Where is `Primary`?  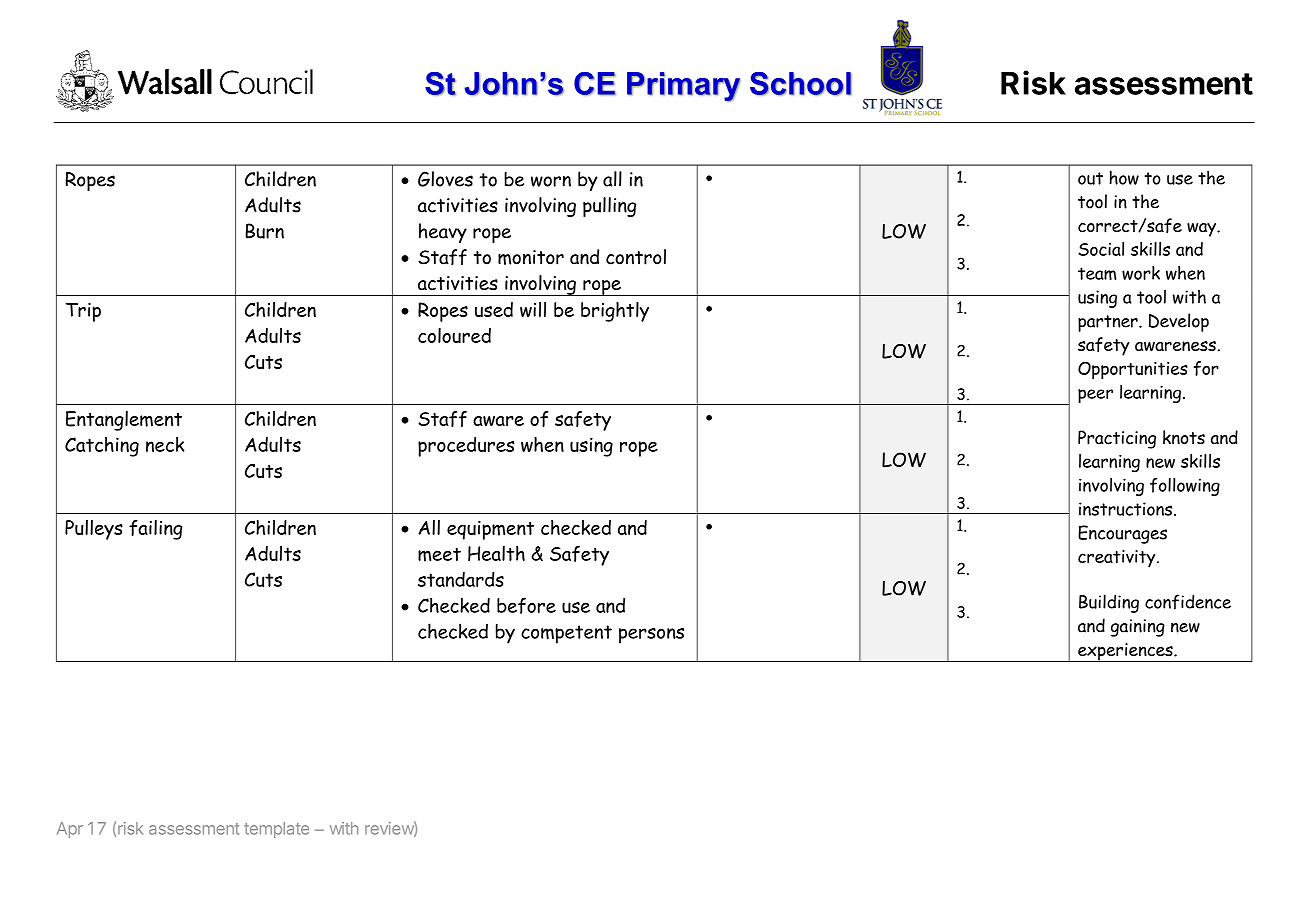 Primary is located at coordinates (684, 87).
